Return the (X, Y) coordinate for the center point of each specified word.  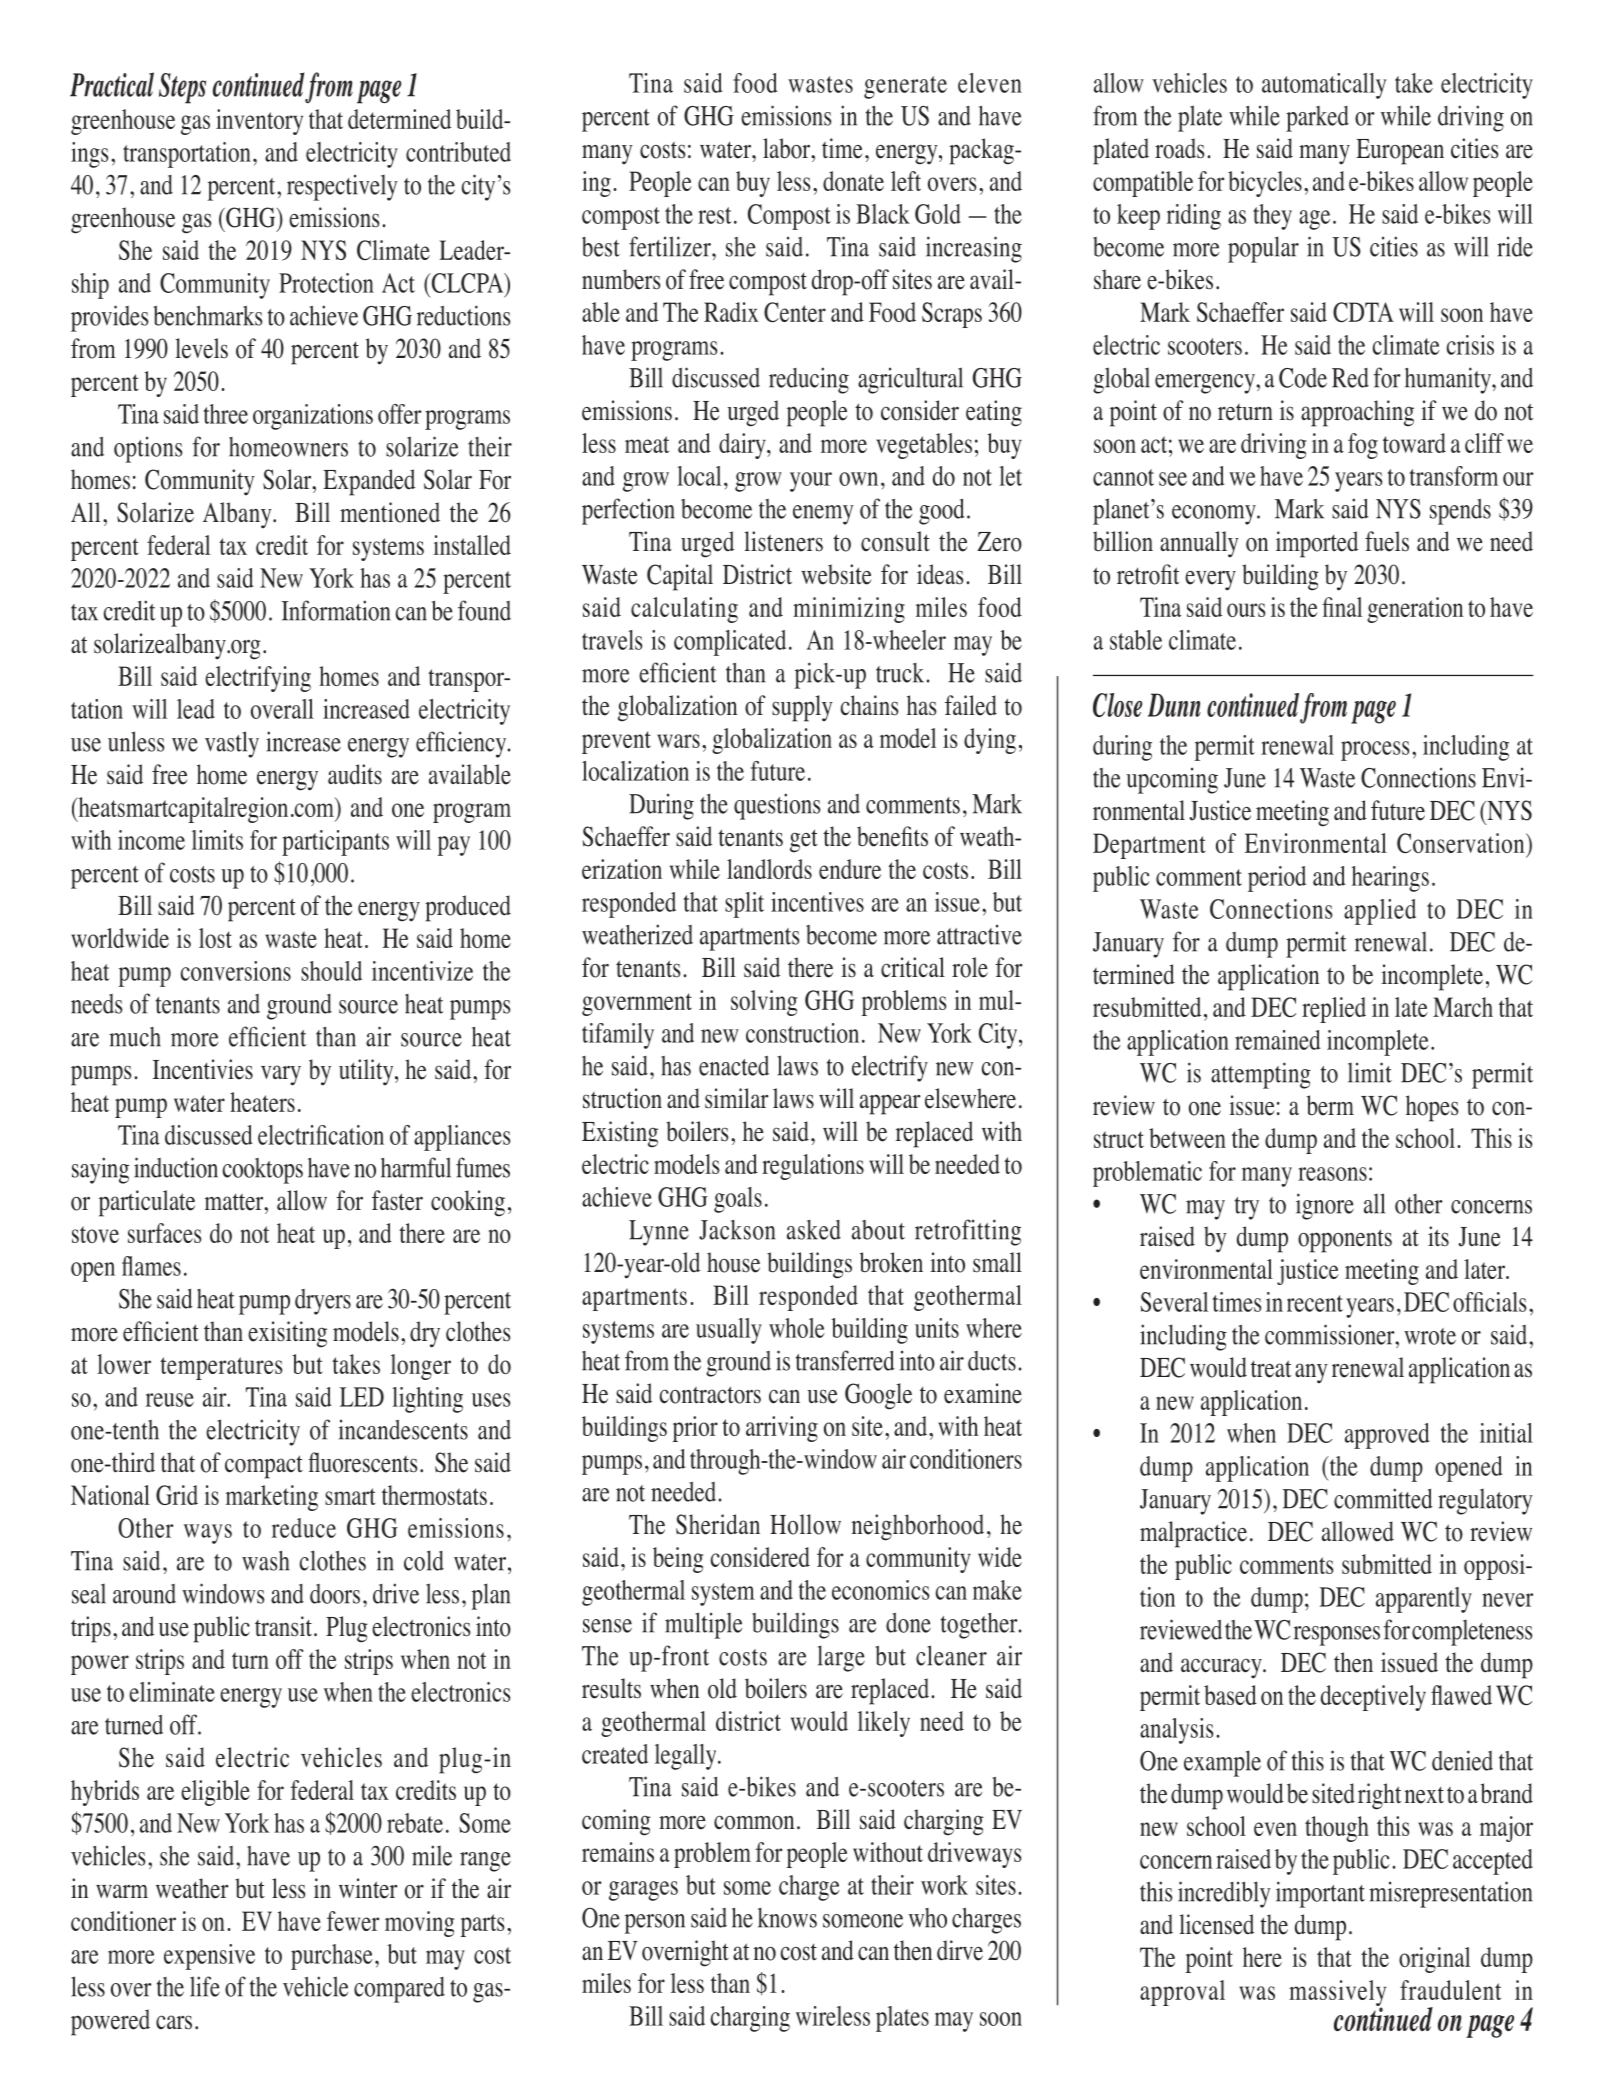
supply (802, 708)
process (1375, 751)
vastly (232, 744)
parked (1317, 119)
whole (797, 1328)
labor (788, 148)
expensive (209, 1957)
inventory (259, 122)
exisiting (287, 1334)
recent (1315, 1303)
